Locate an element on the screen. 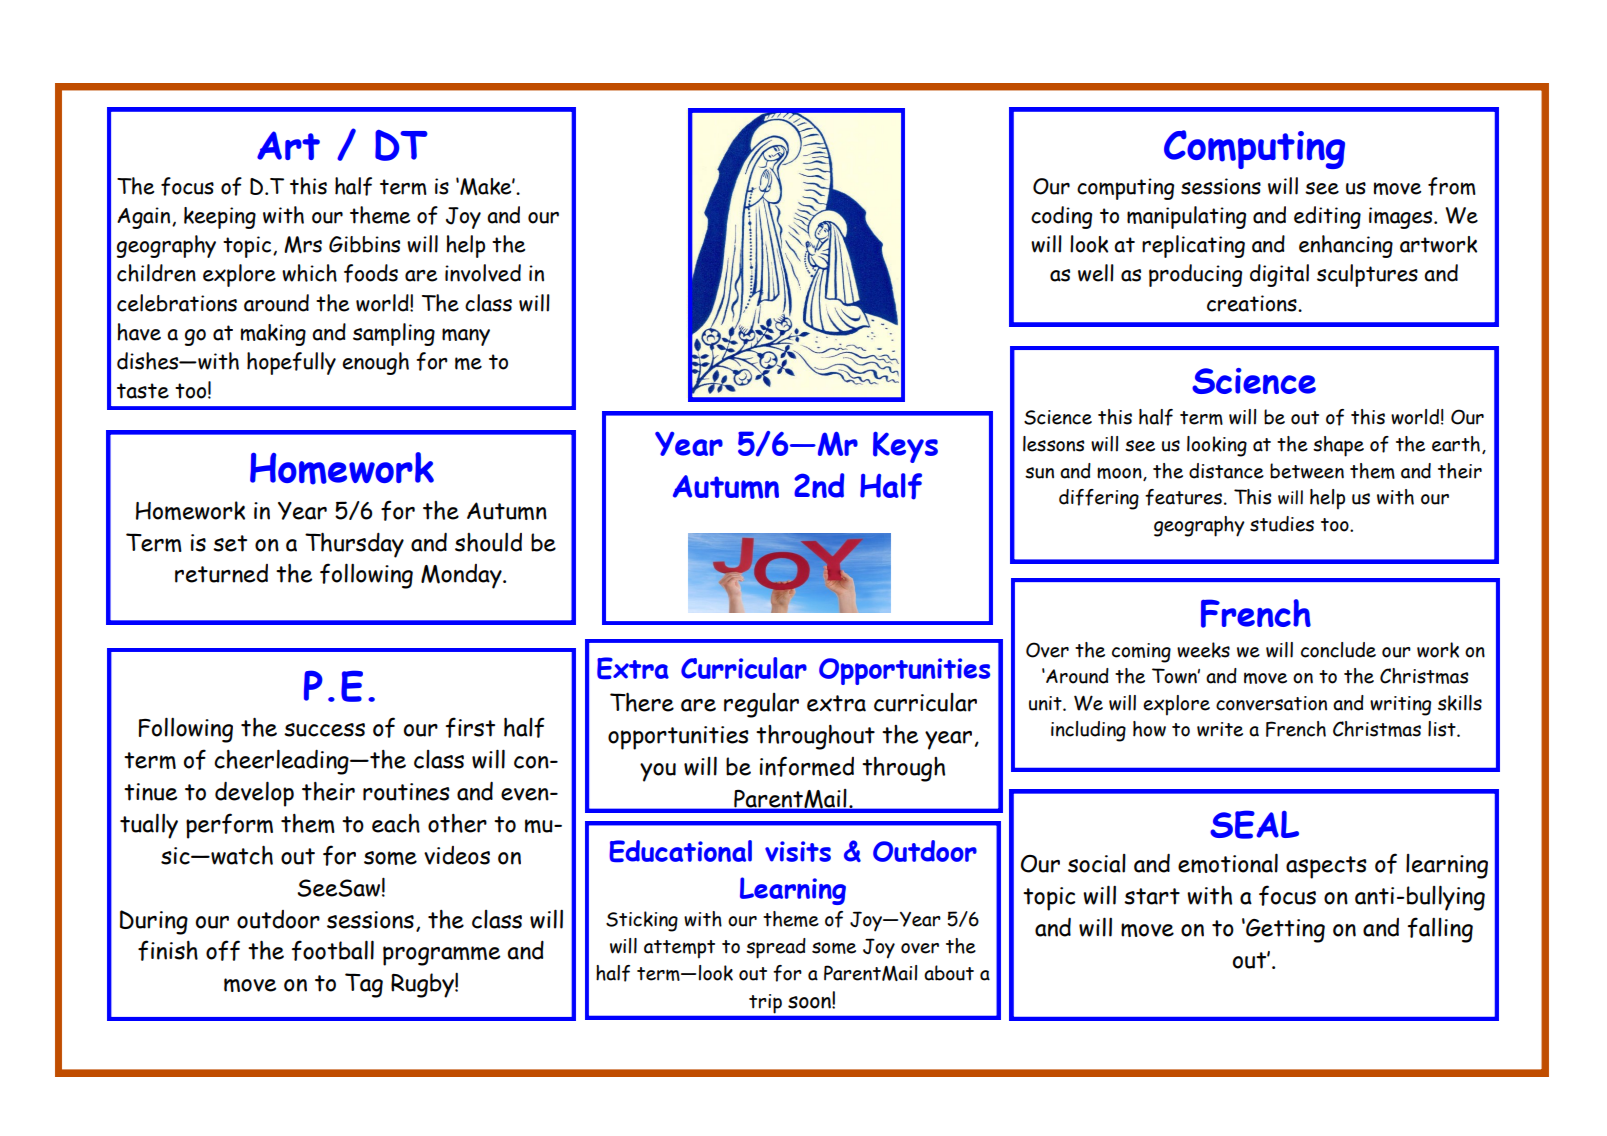 This screenshot has height=1136, width=1607. football is located at coordinates (333, 950).
